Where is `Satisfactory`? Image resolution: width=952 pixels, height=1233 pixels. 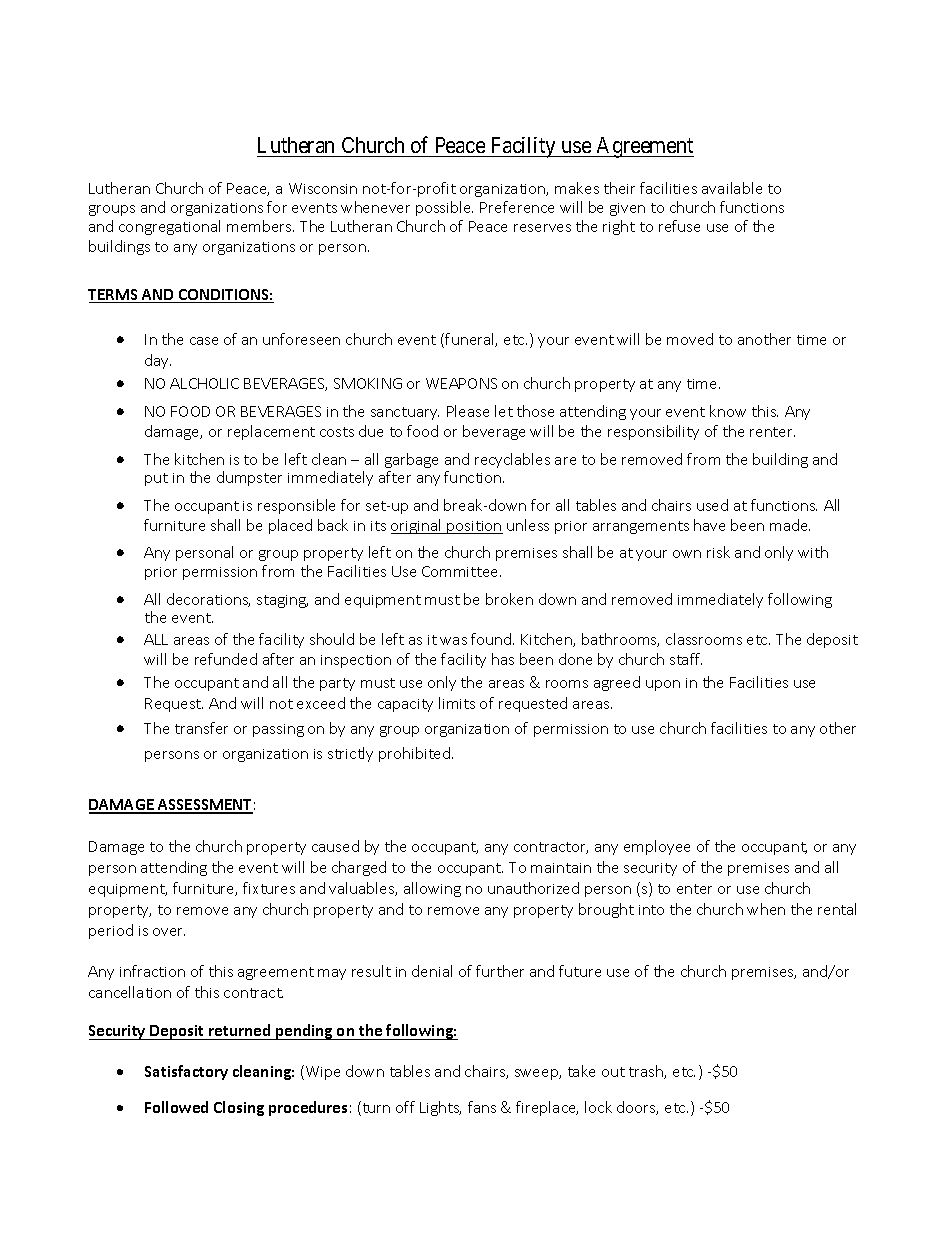
Satisfactory is located at coordinates (186, 1072).
